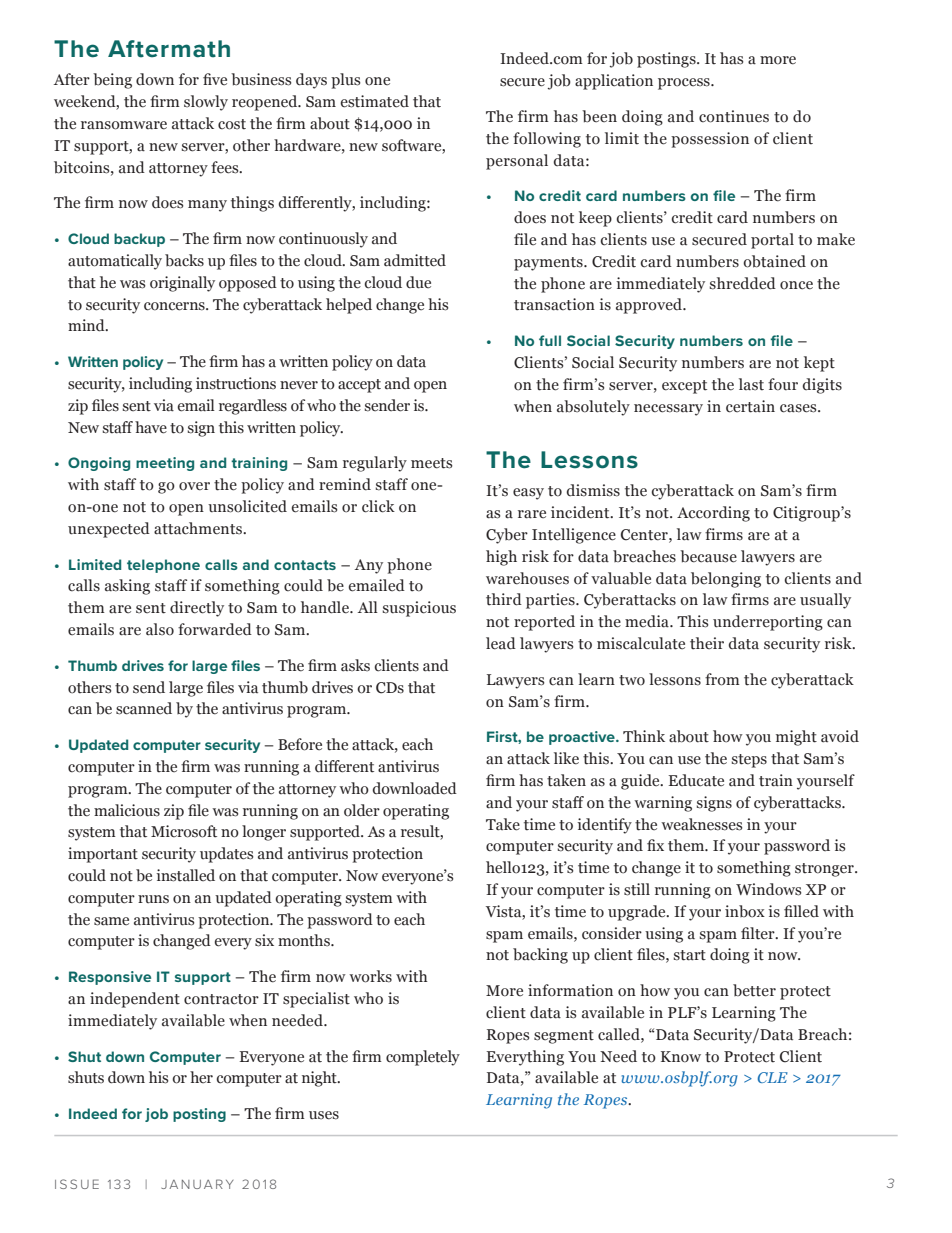  What do you see at coordinates (160, 629) in the screenshot?
I see `also` at bounding box center [160, 629].
